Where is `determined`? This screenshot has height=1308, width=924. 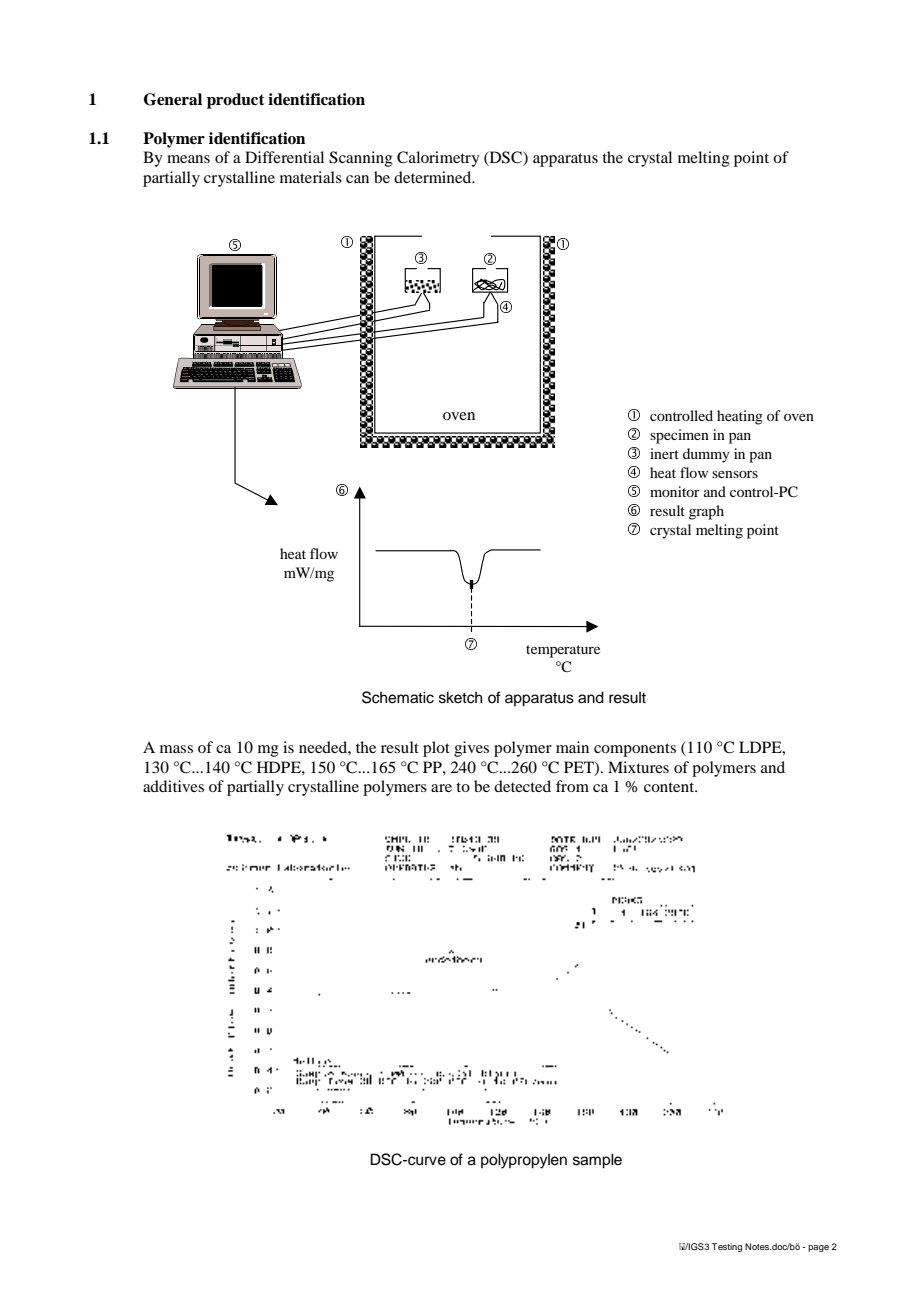
determined is located at coordinates (434, 177).
